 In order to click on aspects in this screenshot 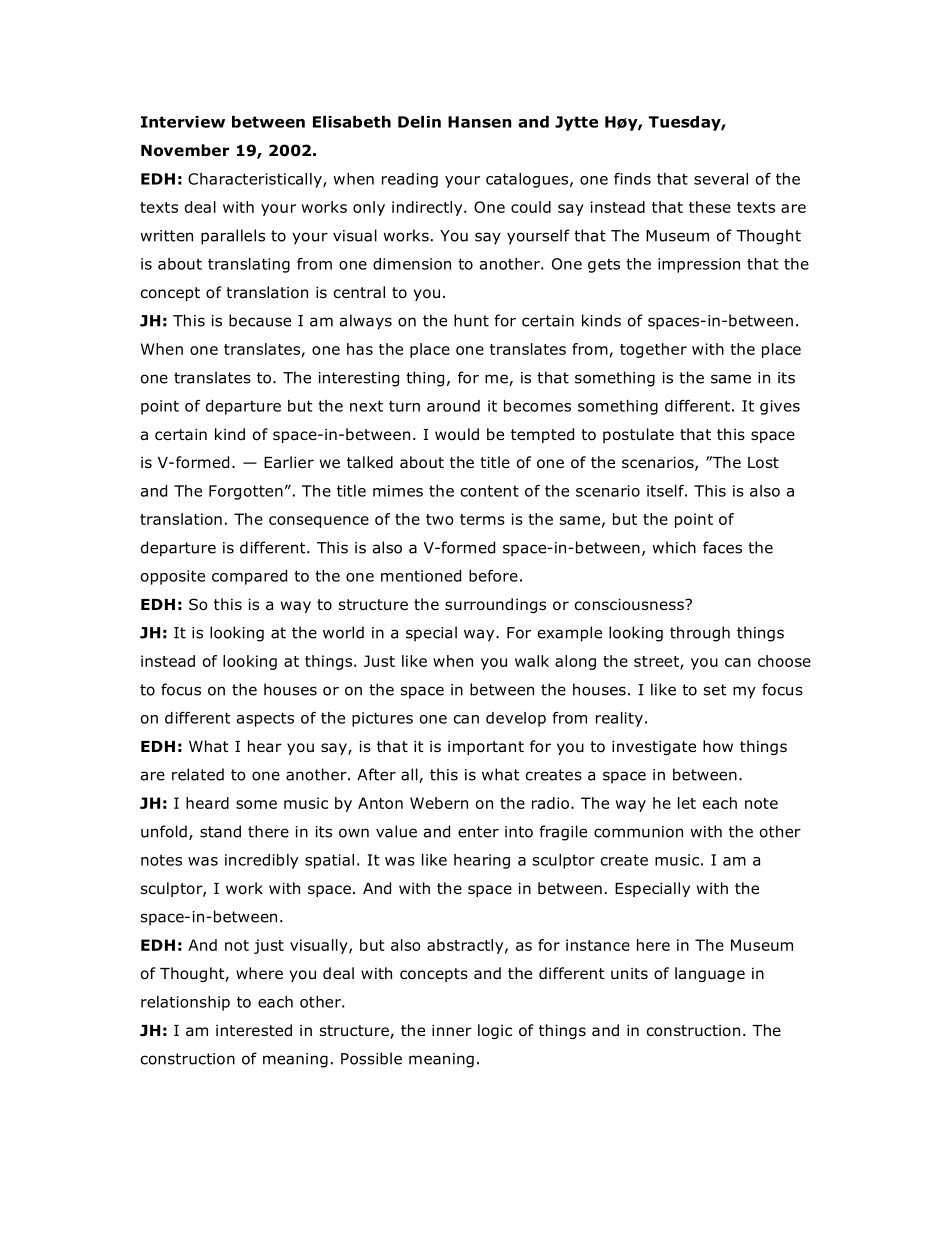, I will do `click(265, 719)`.
